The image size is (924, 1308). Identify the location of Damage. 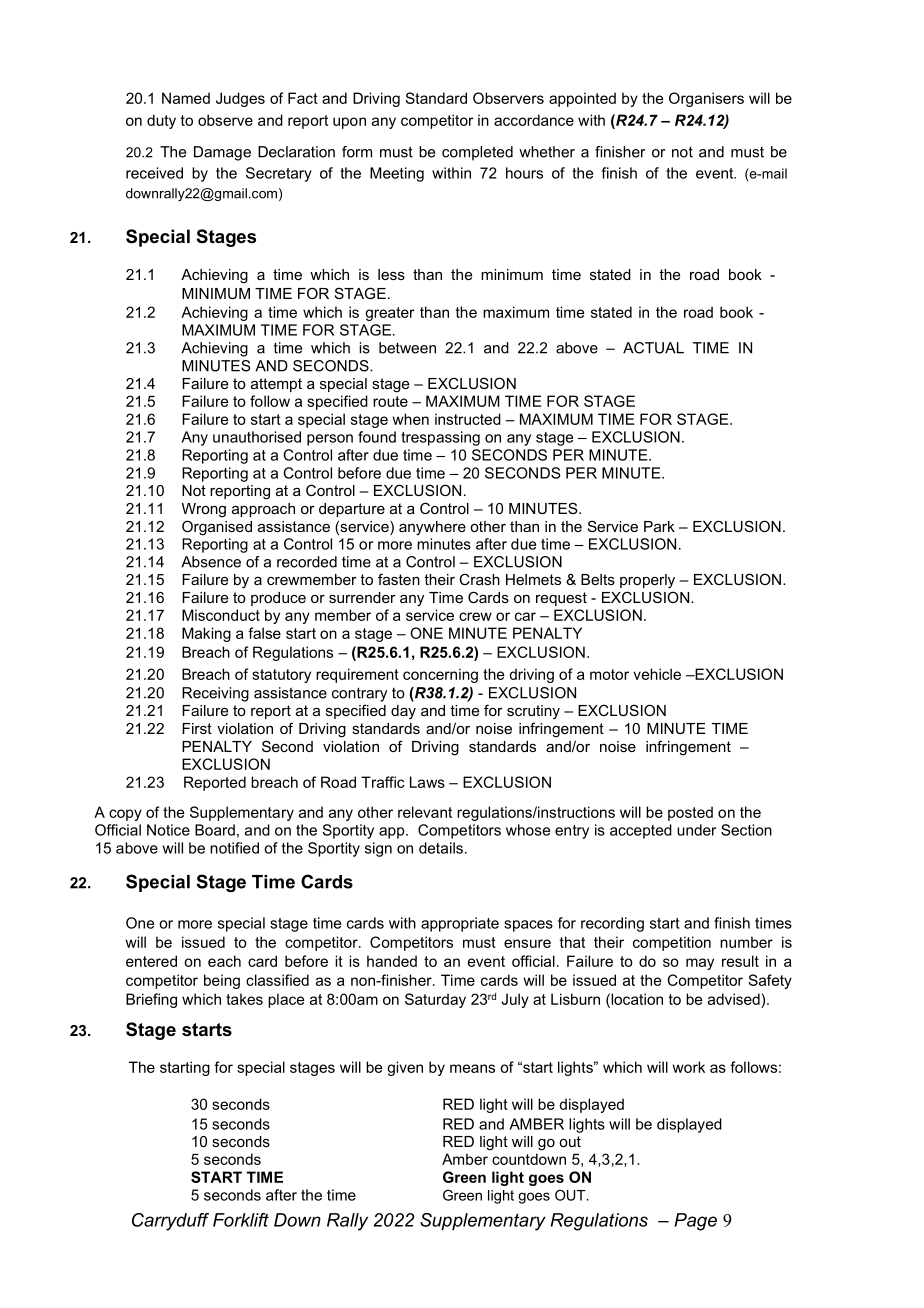
(222, 153).
